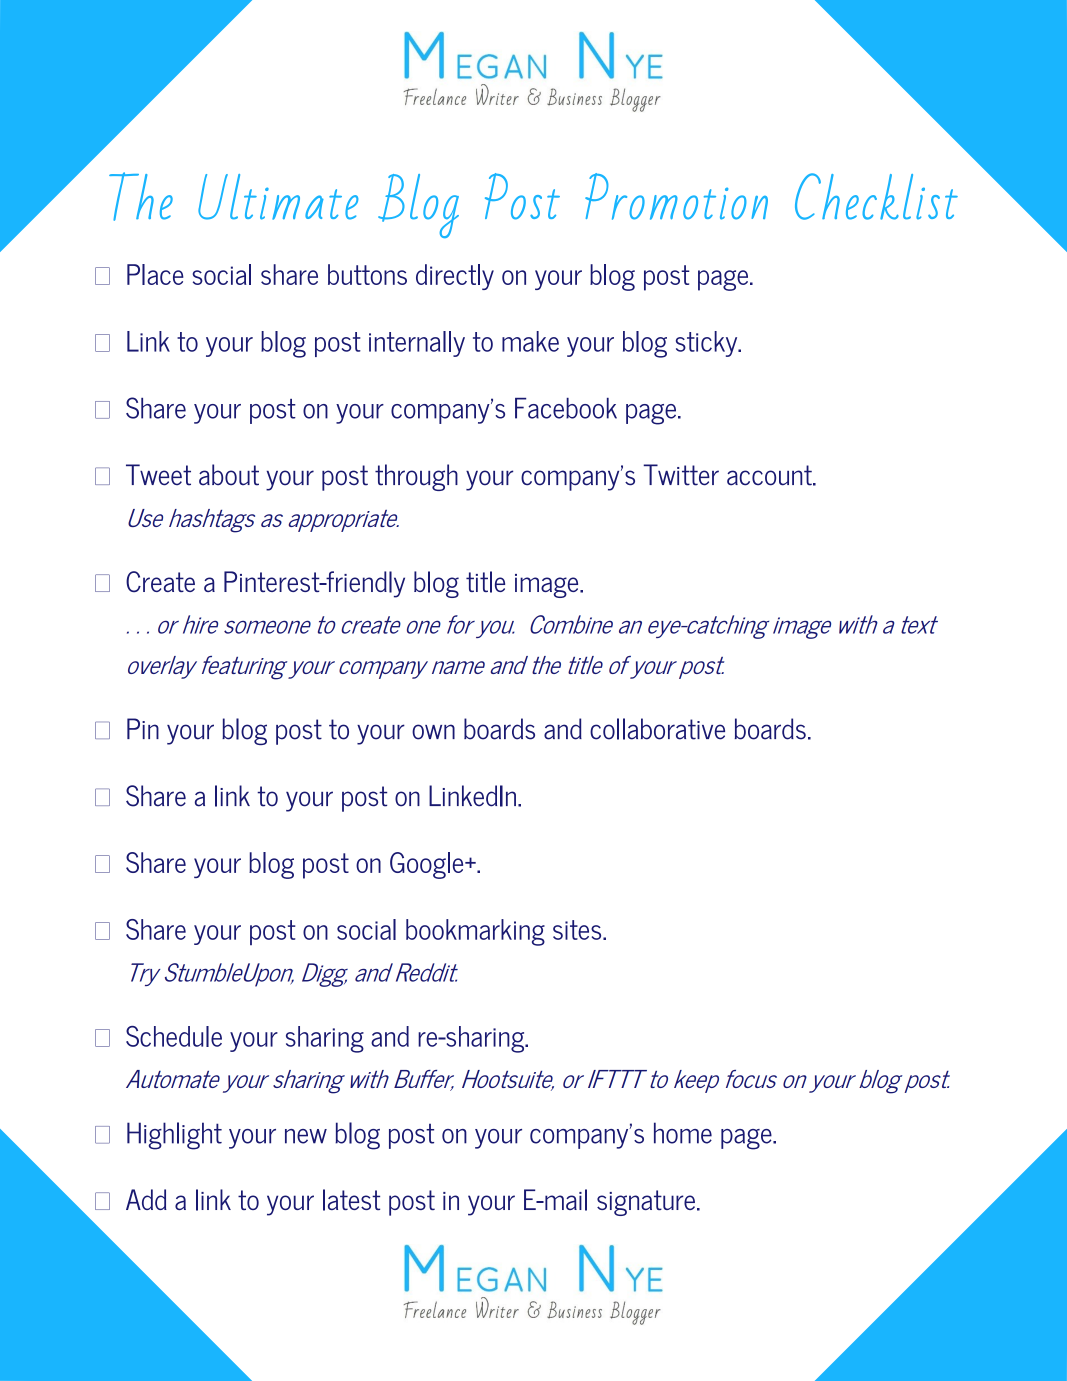  I want to click on Checklist, so click(876, 196).
